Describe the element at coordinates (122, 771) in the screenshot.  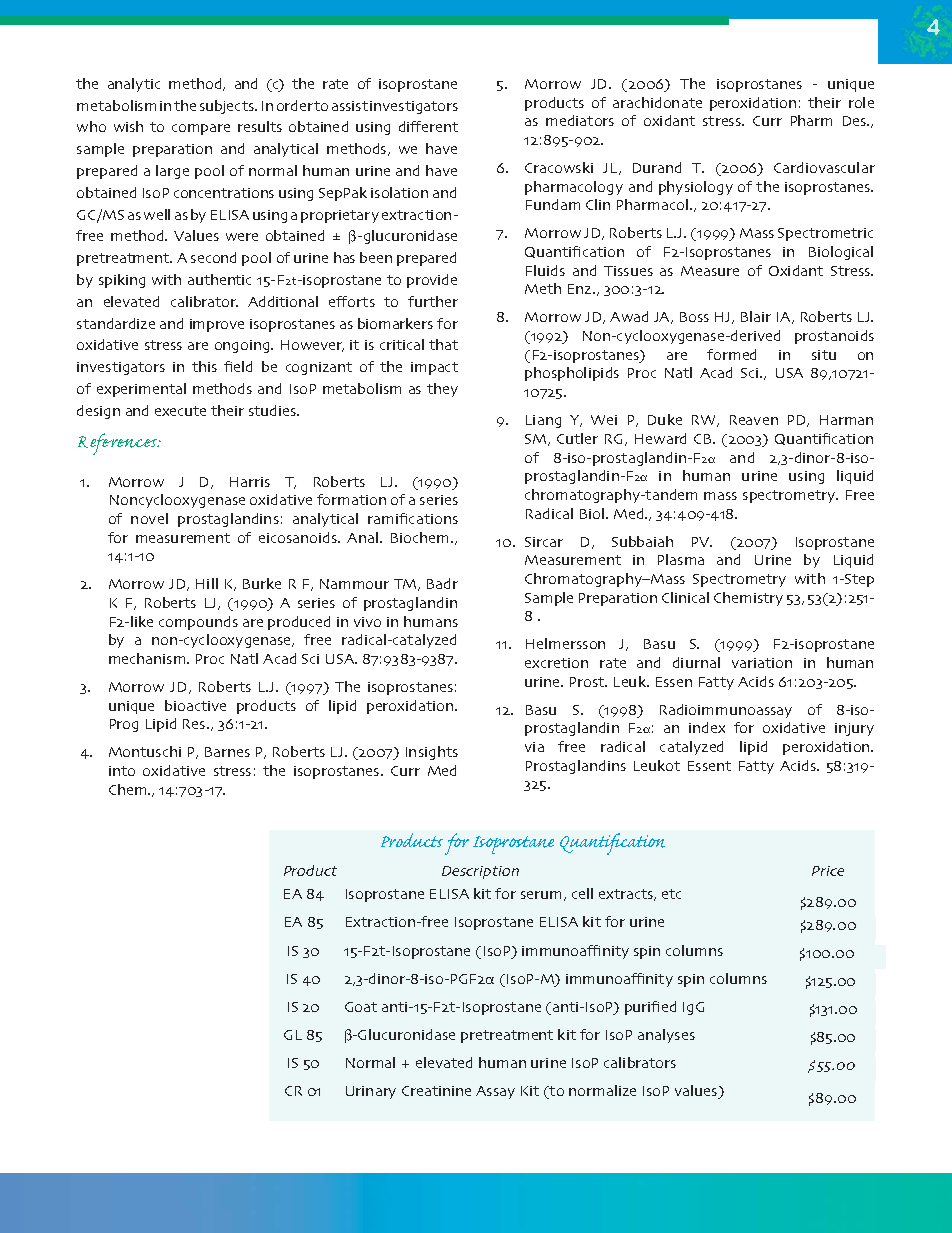
I see `into` at that location.
